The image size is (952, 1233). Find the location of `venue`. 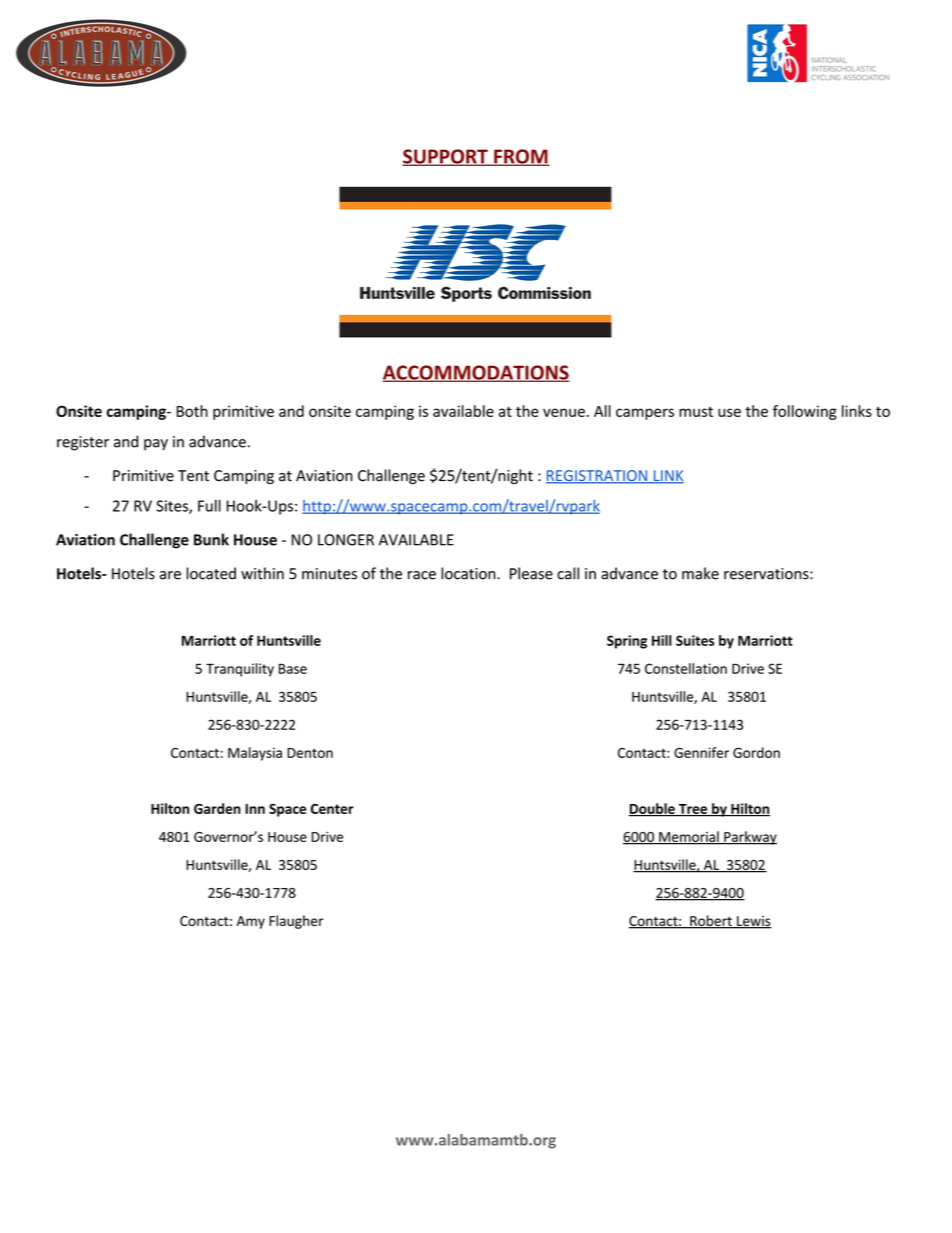

venue is located at coordinates (564, 412).
